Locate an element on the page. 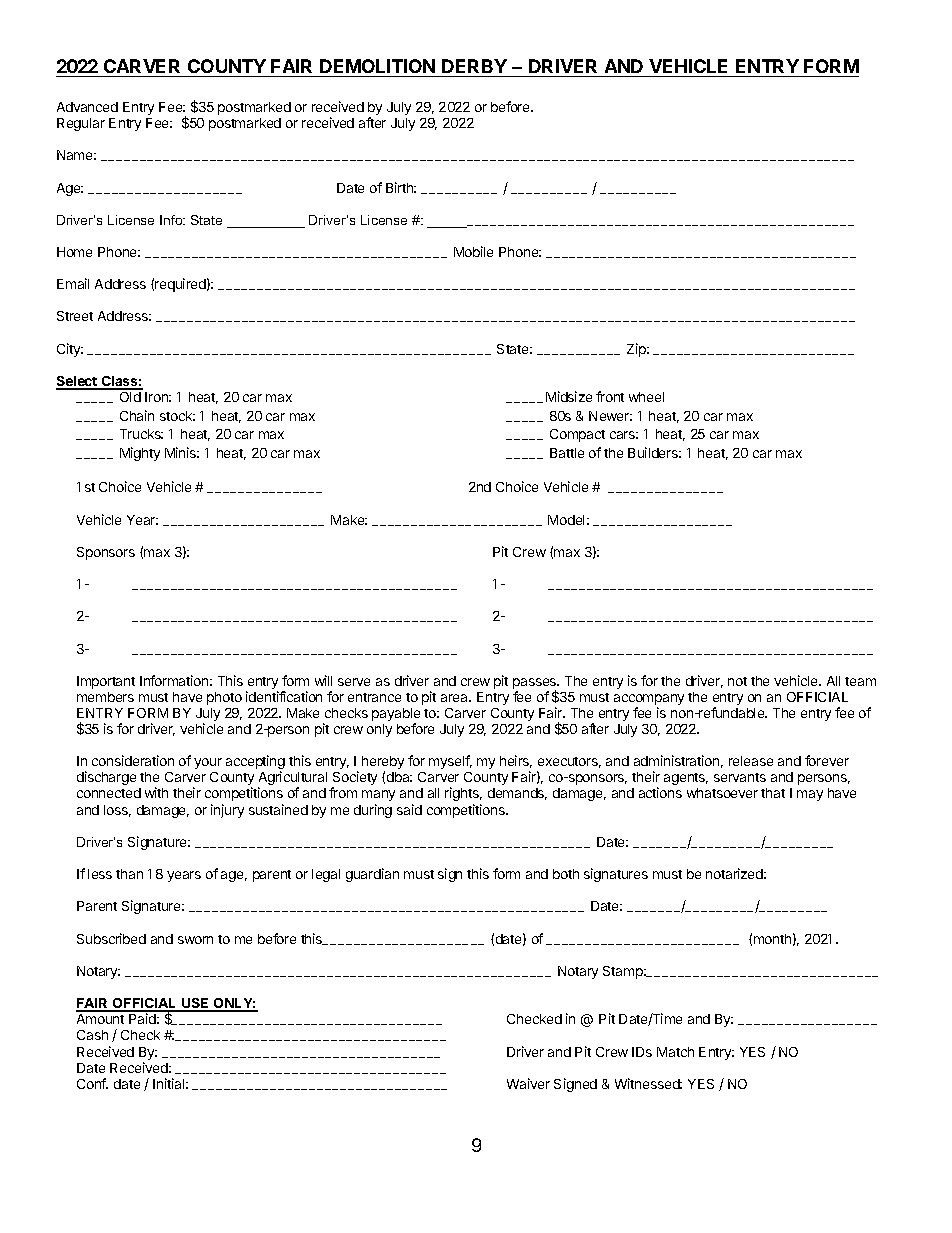 This document has width=952, height=1233. wheel is located at coordinates (646, 397).
